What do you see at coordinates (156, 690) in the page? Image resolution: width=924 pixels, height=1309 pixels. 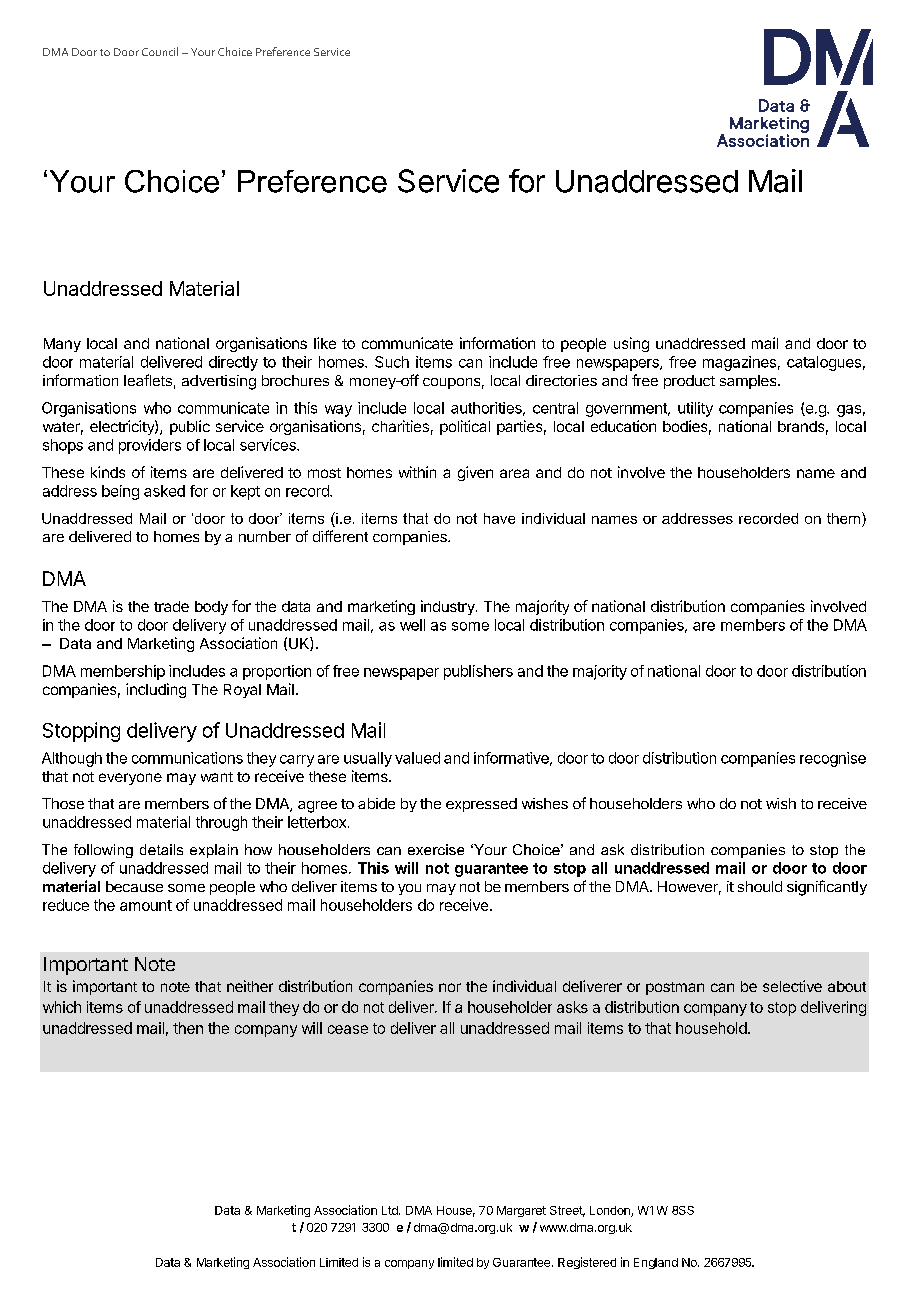 I see `including` at bounding box center [156, 690].
